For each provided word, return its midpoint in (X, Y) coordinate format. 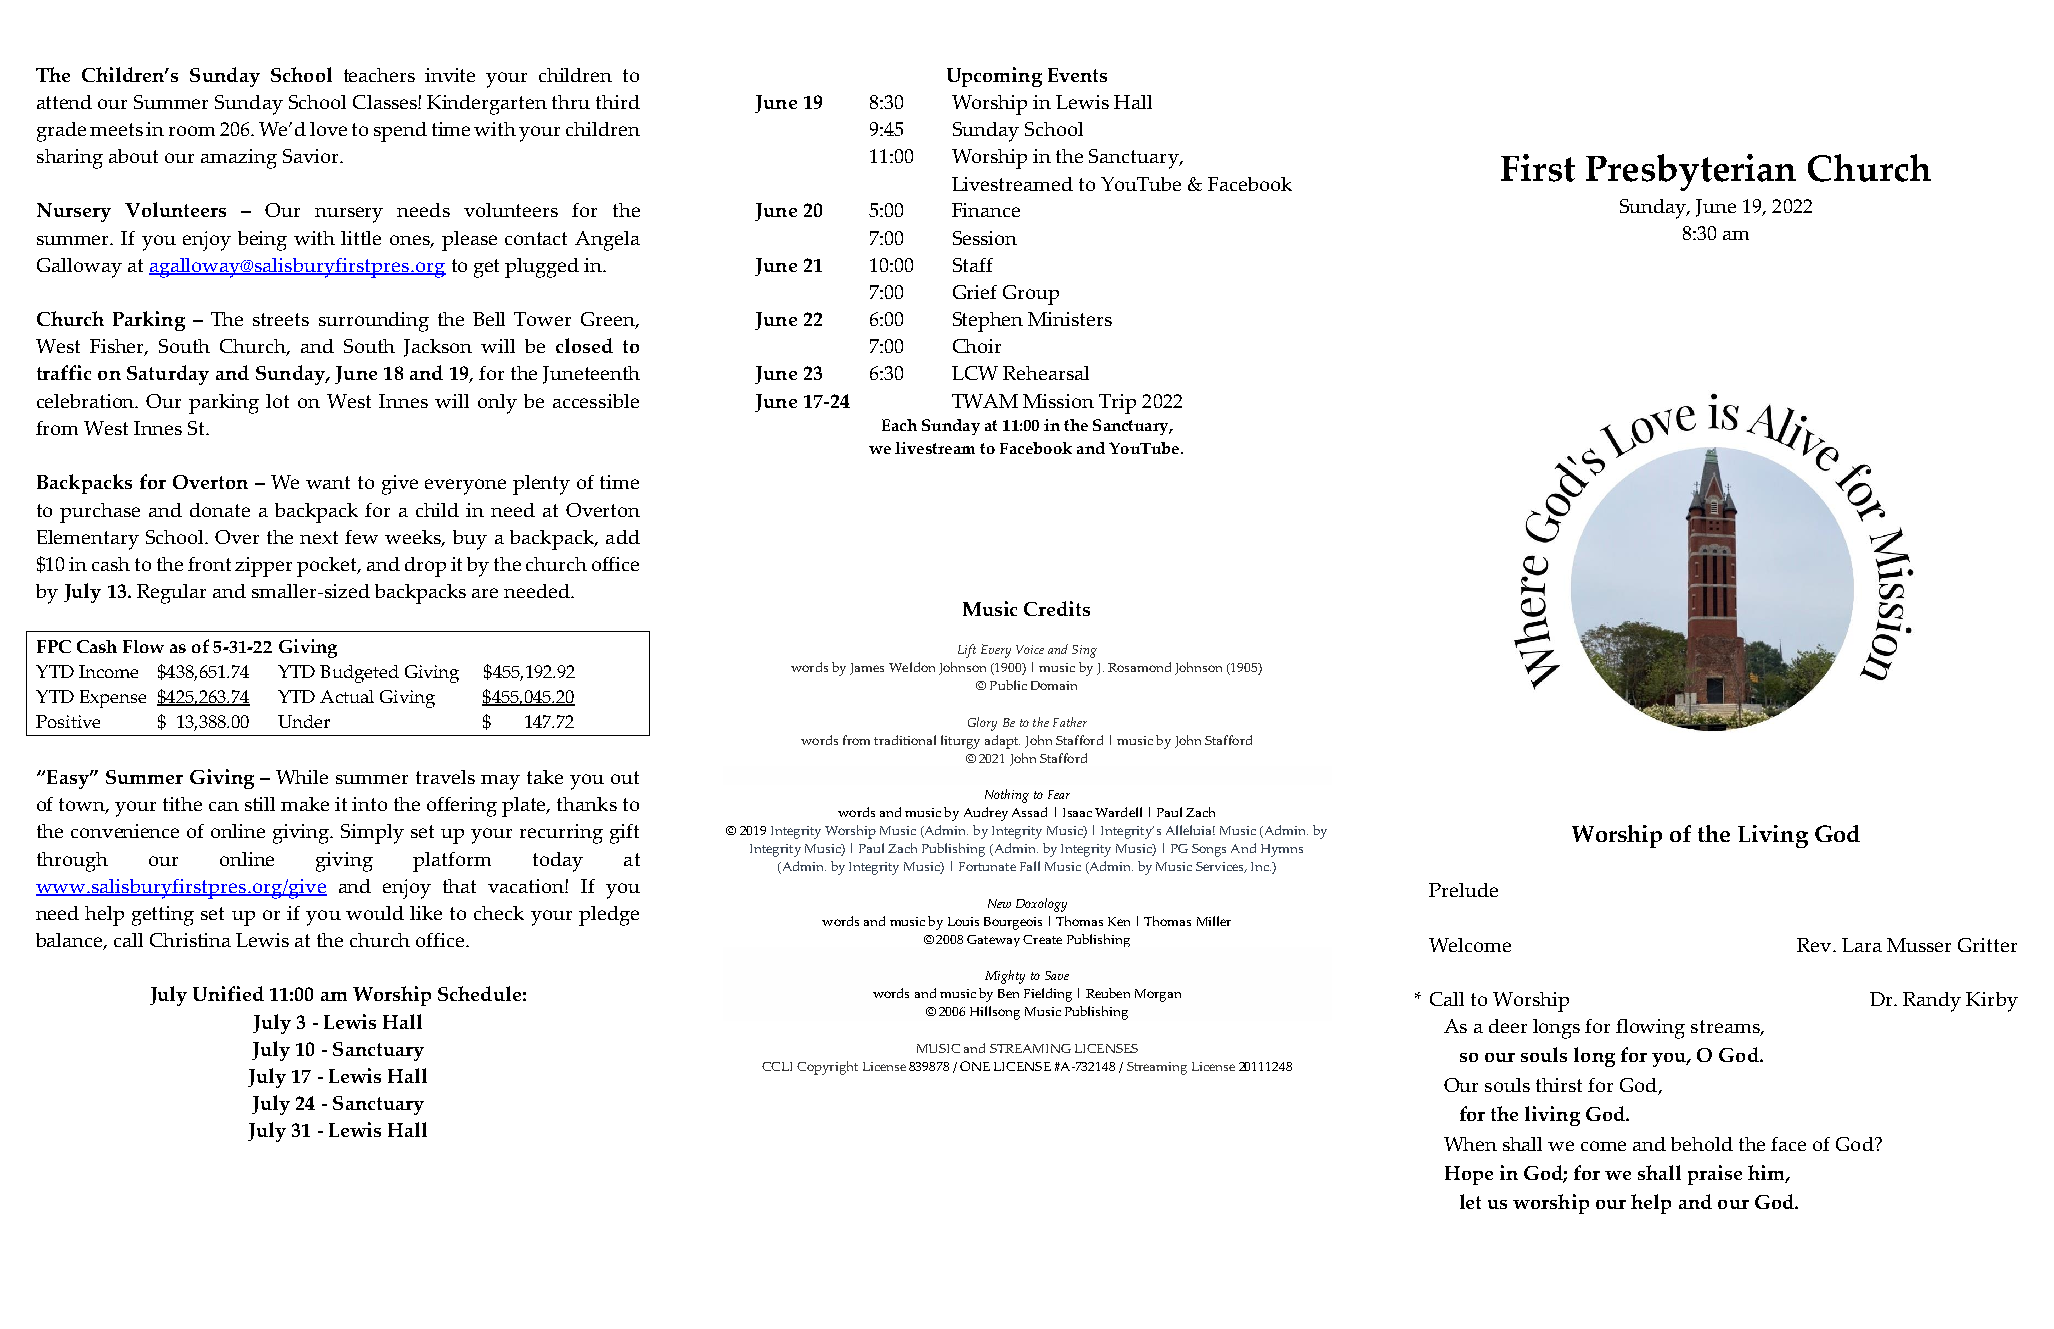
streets (281, 319)
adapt (1002, 742)
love (328, 129)
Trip (1117, 404)
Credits (1057, 608)
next (319, 537)
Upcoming (994, 77)
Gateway (993, 941)
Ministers (1070, 319)
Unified (228, 993)
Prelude (1463, 890)
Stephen (988, 322)
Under (304, 721)
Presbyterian (1691, 172)
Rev (1815, 945)
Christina (190, 940)
